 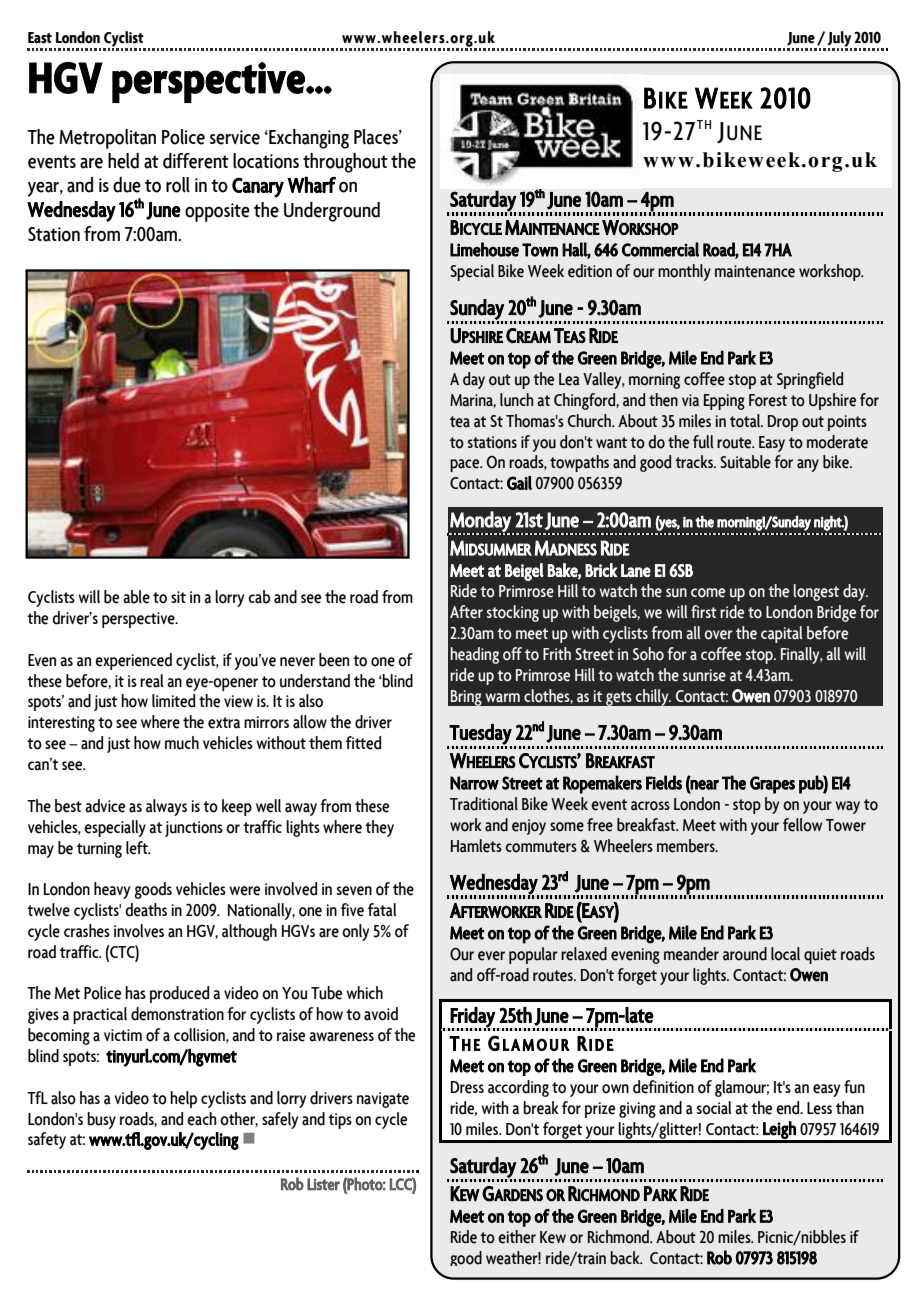 I want to click on Limehouse, so click(x=484, y=249).
